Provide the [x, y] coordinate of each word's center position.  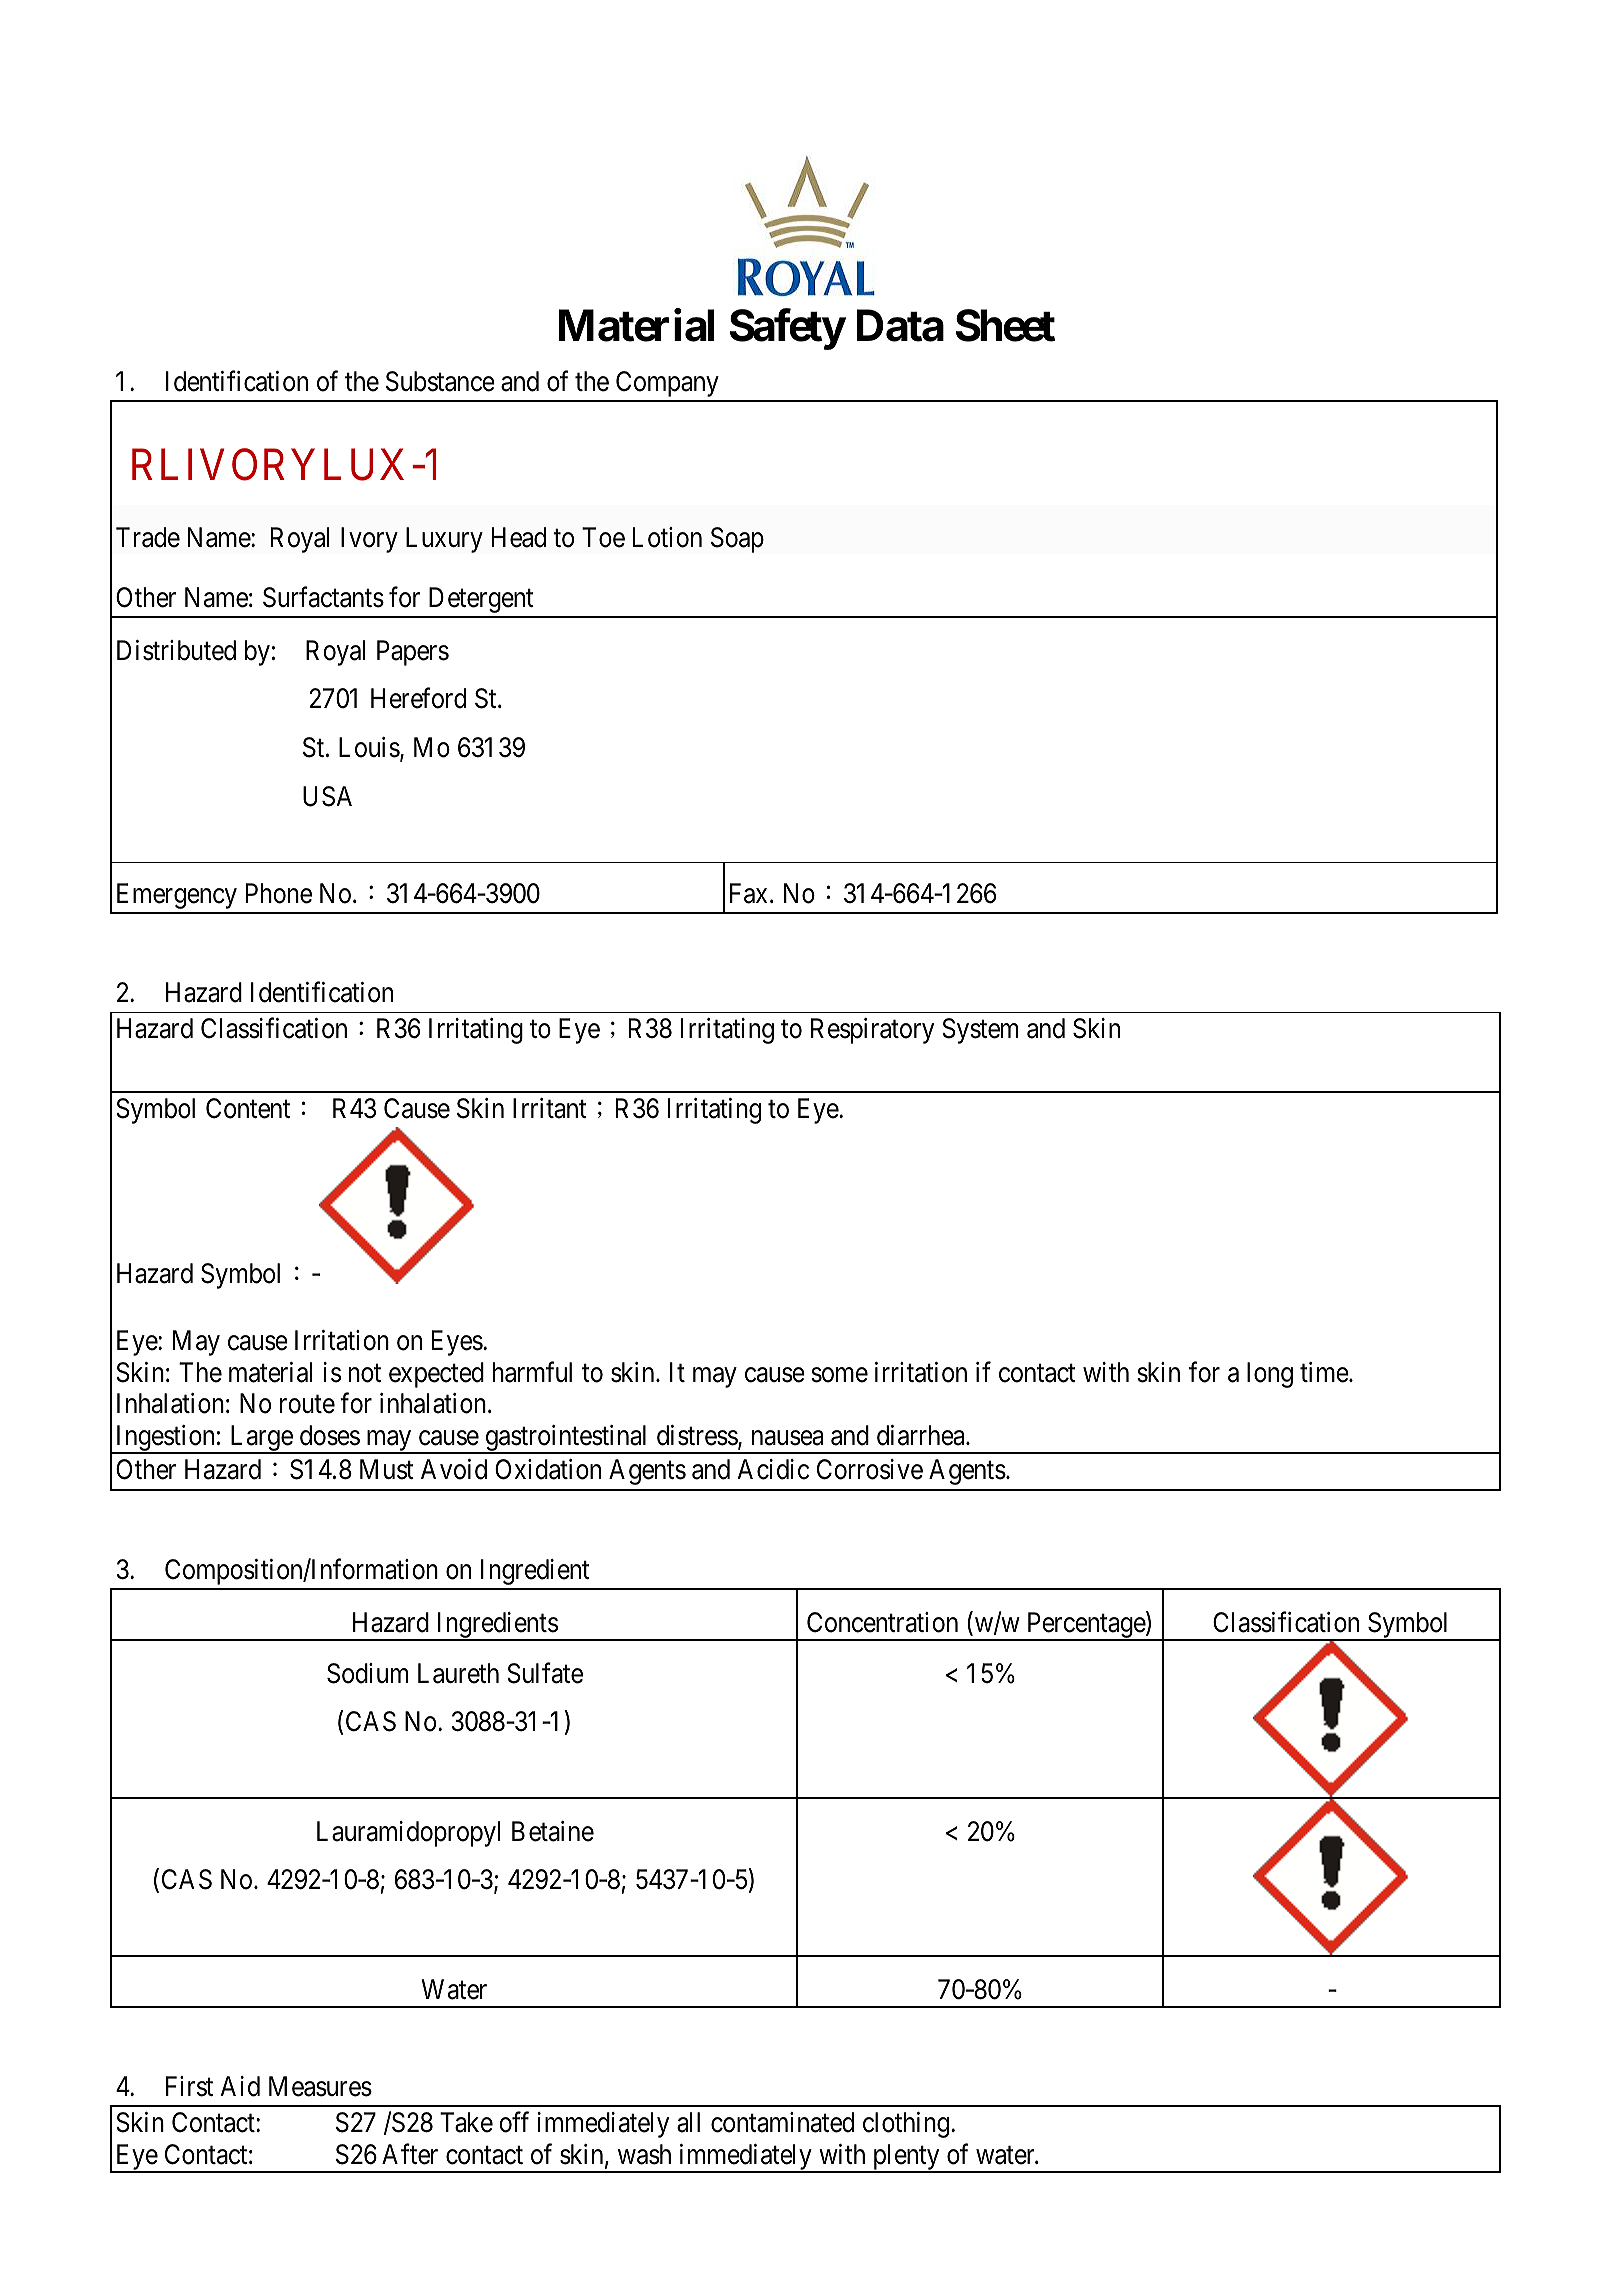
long [1270, 1375]
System [980, 1031]
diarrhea [922, 1435]
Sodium [367, 1673]
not [365, 1373]
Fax [750, 893]
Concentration [882, 1622]
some [839, 1375]
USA [327, 796]
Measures [320, 2086]
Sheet [1005, 325]
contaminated [782, 2122]
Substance [440, 381]
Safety [787, 329]
